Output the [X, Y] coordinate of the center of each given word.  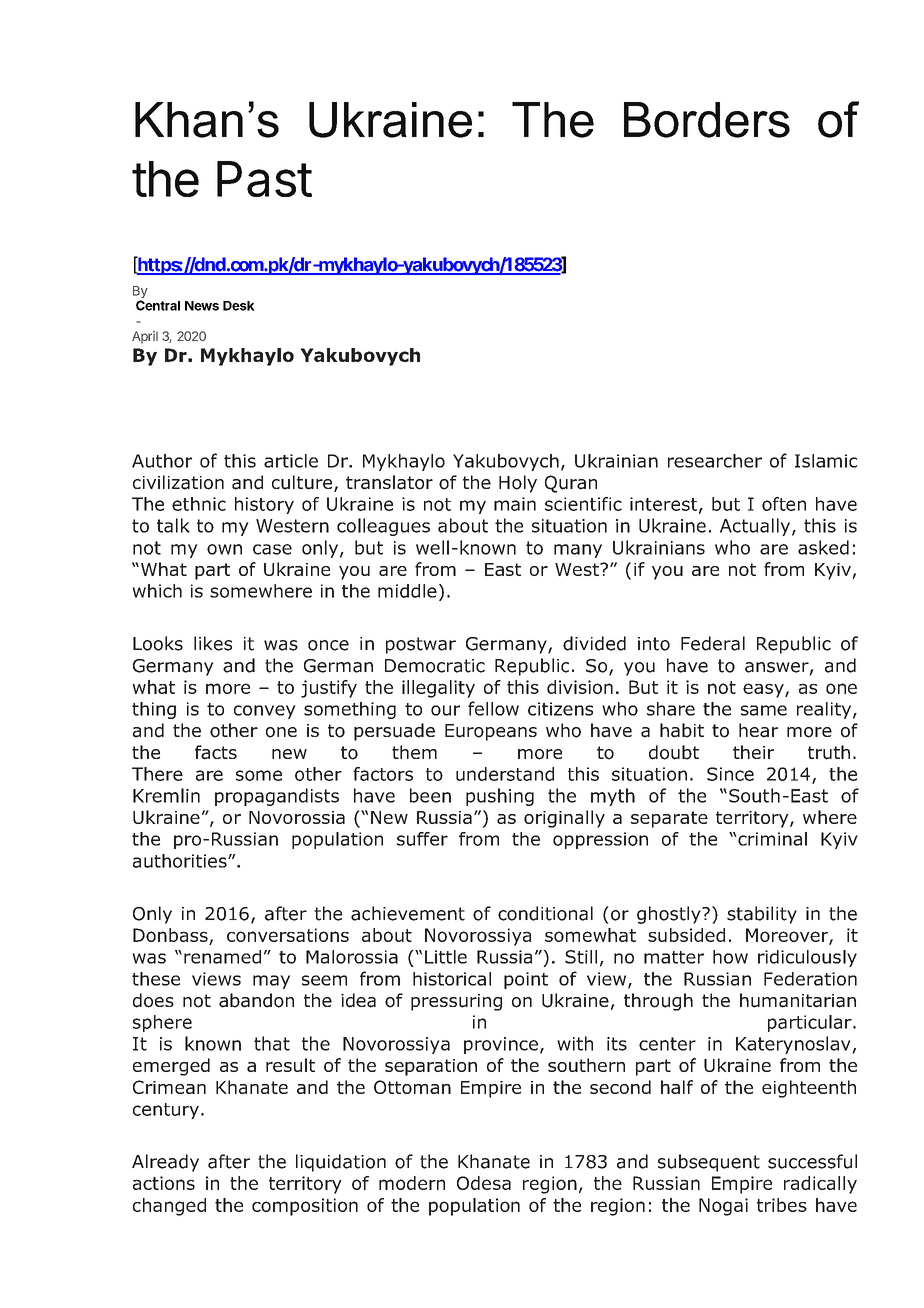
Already [165, 1163]
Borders [707, 120]
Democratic [435, 666]
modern [412, 1183]
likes [213, 643]
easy [764, 690]
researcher [715, 461]
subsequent [709, 1163]
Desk [239, 306]
